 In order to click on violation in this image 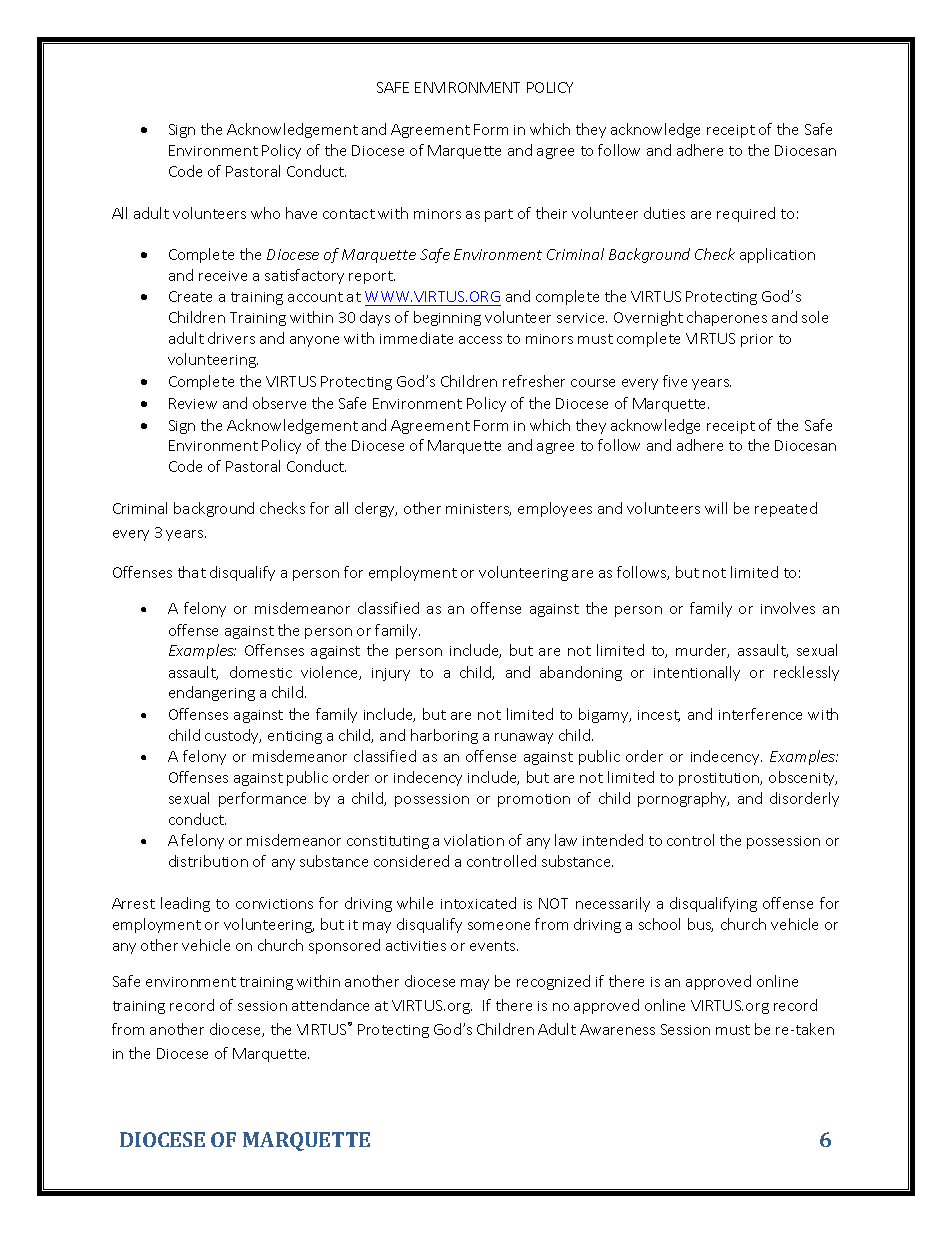, I will do `click(474, 840)`.
